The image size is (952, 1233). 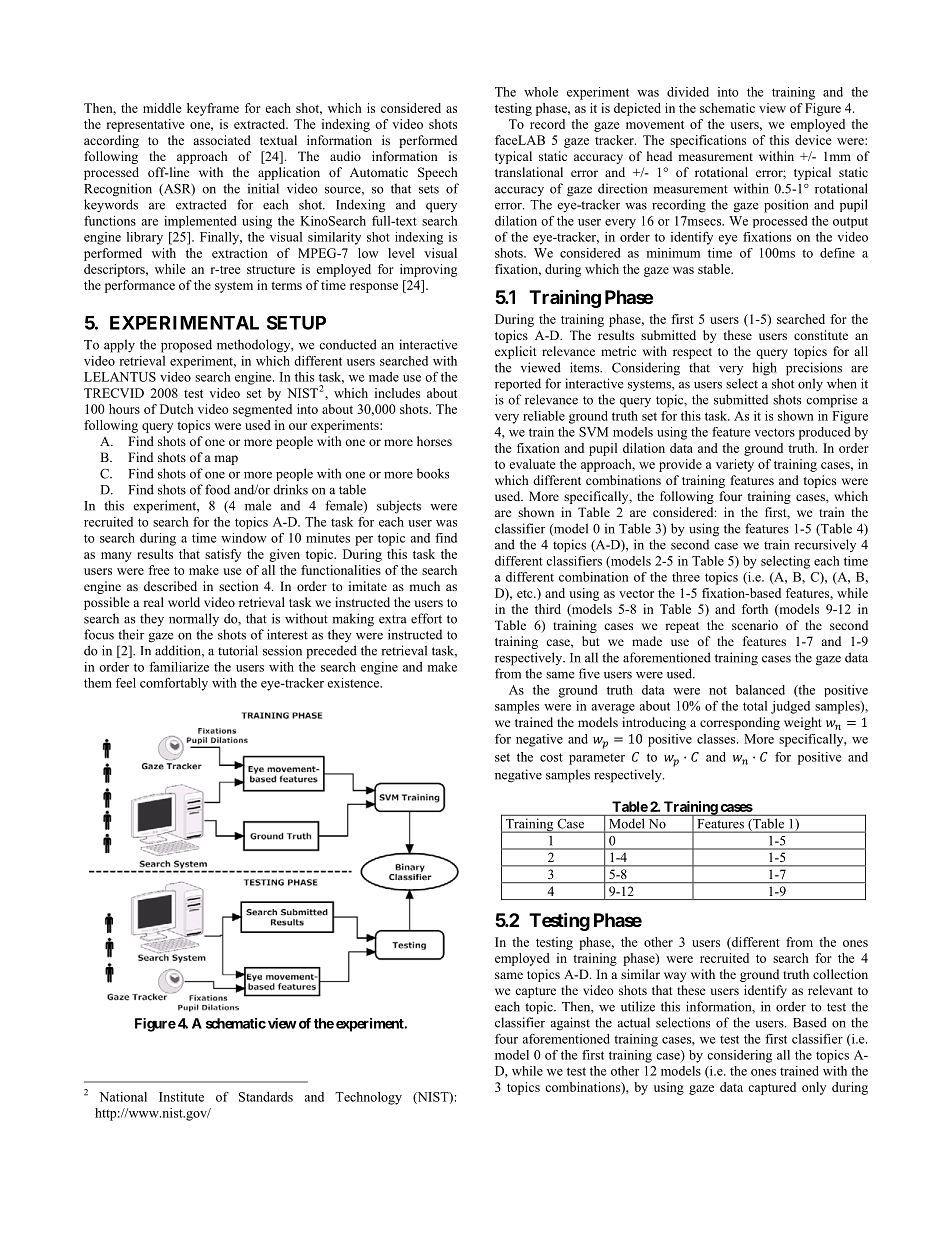 What do you see at coordinates (717, 739) in the document?
I see `classes` at bounding box center [717, 739].
